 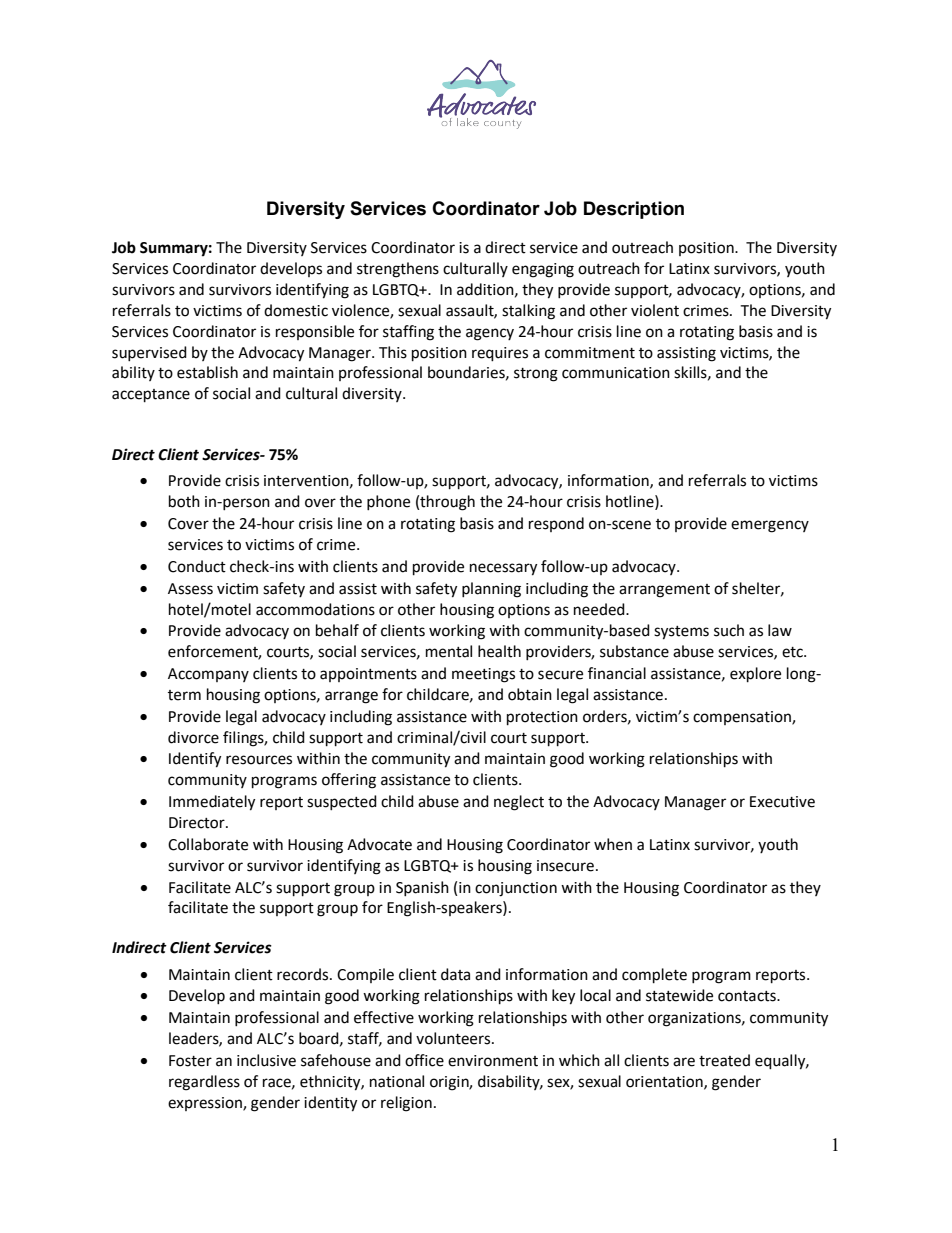 What do you see at coordinates (770, 526) in the screenshot?
I see `emergency` at bounding box center [770, 526].
